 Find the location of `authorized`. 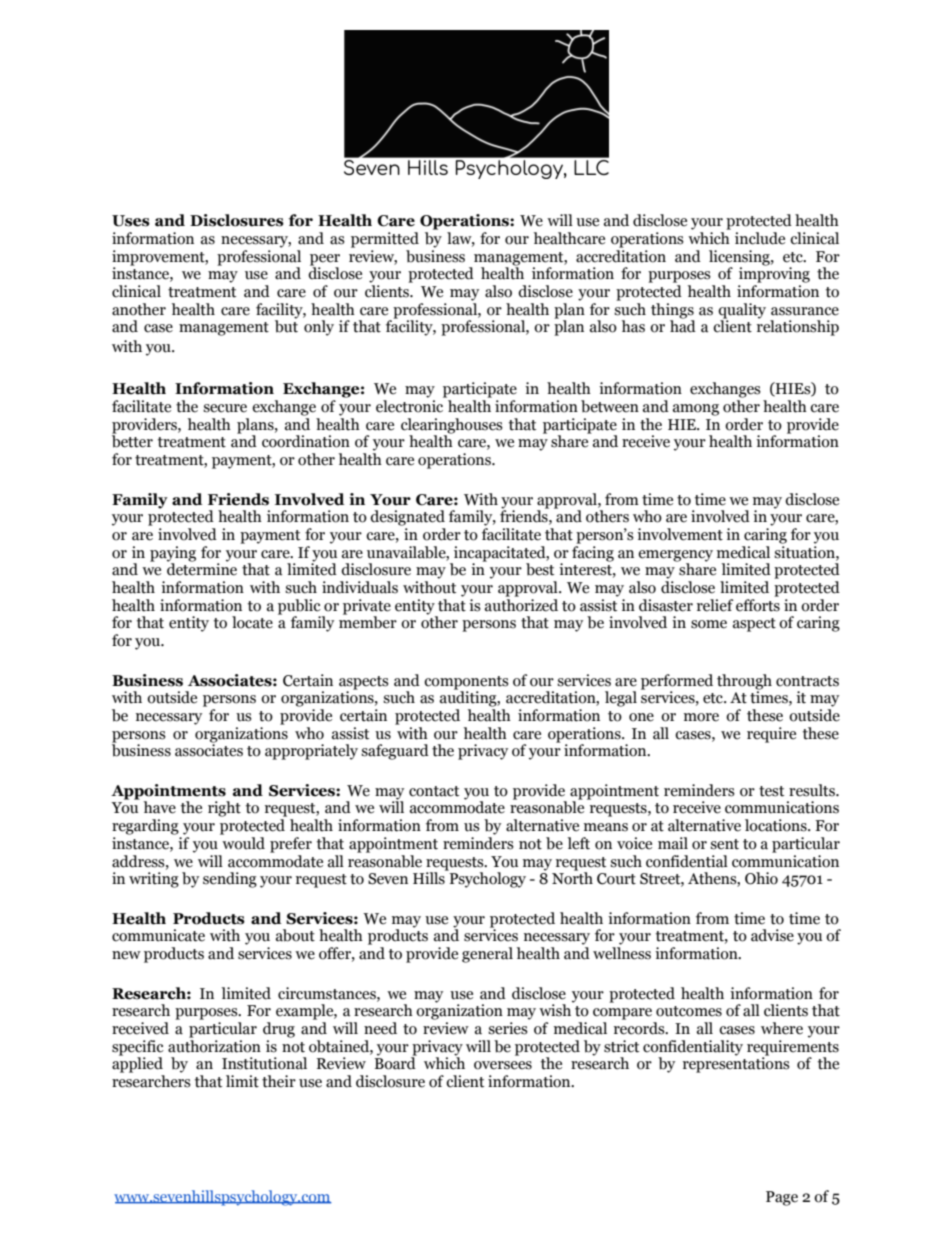

authorized is located at coordinates (521, 604).
